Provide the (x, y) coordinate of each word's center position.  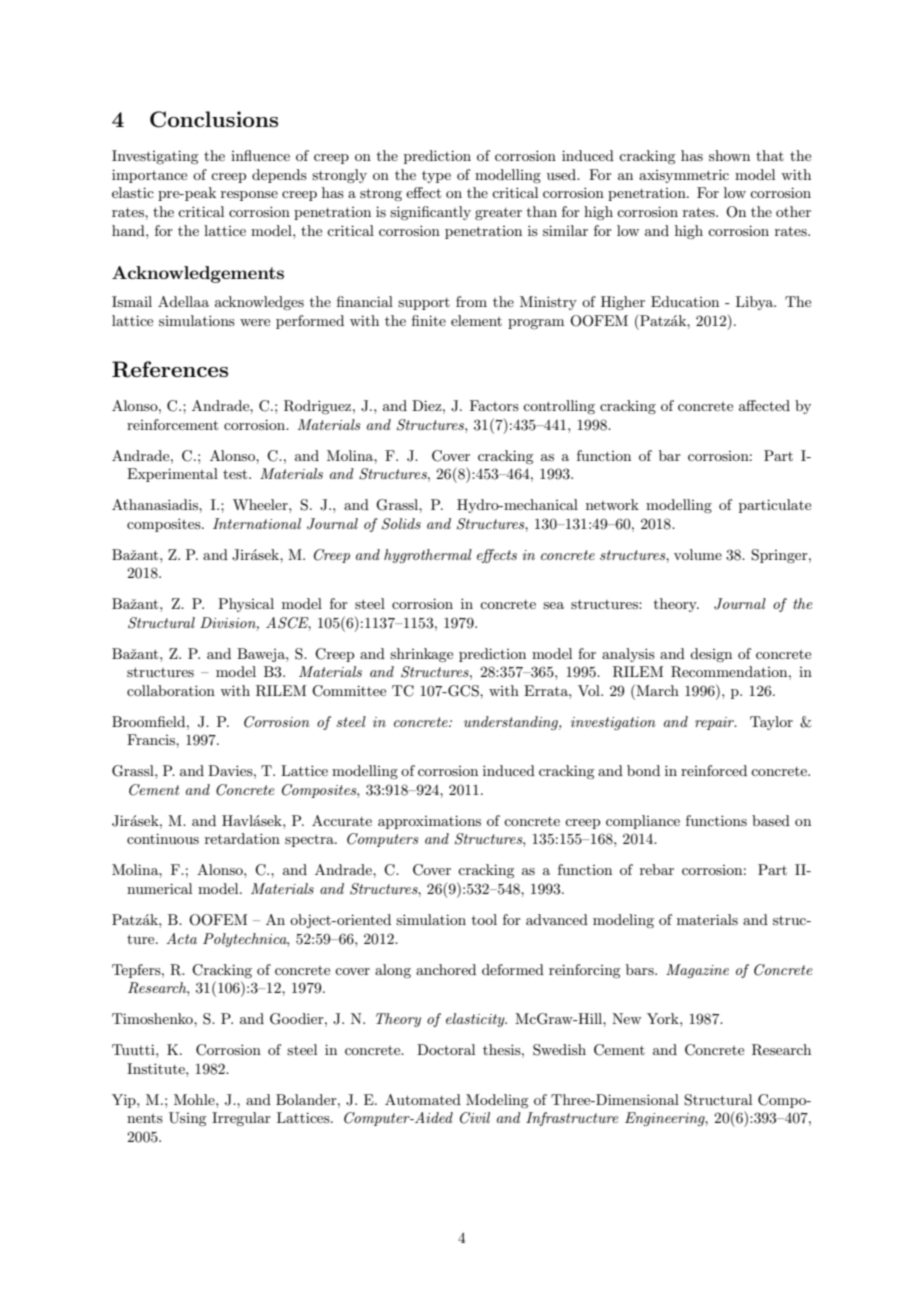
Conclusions (214, 119)
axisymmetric (684, 176)
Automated (423, 1099)
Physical (246, 605)
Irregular (241, 1119)
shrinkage (421, 655)
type (436, 177)
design (711, 655)
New (626, 1018)
